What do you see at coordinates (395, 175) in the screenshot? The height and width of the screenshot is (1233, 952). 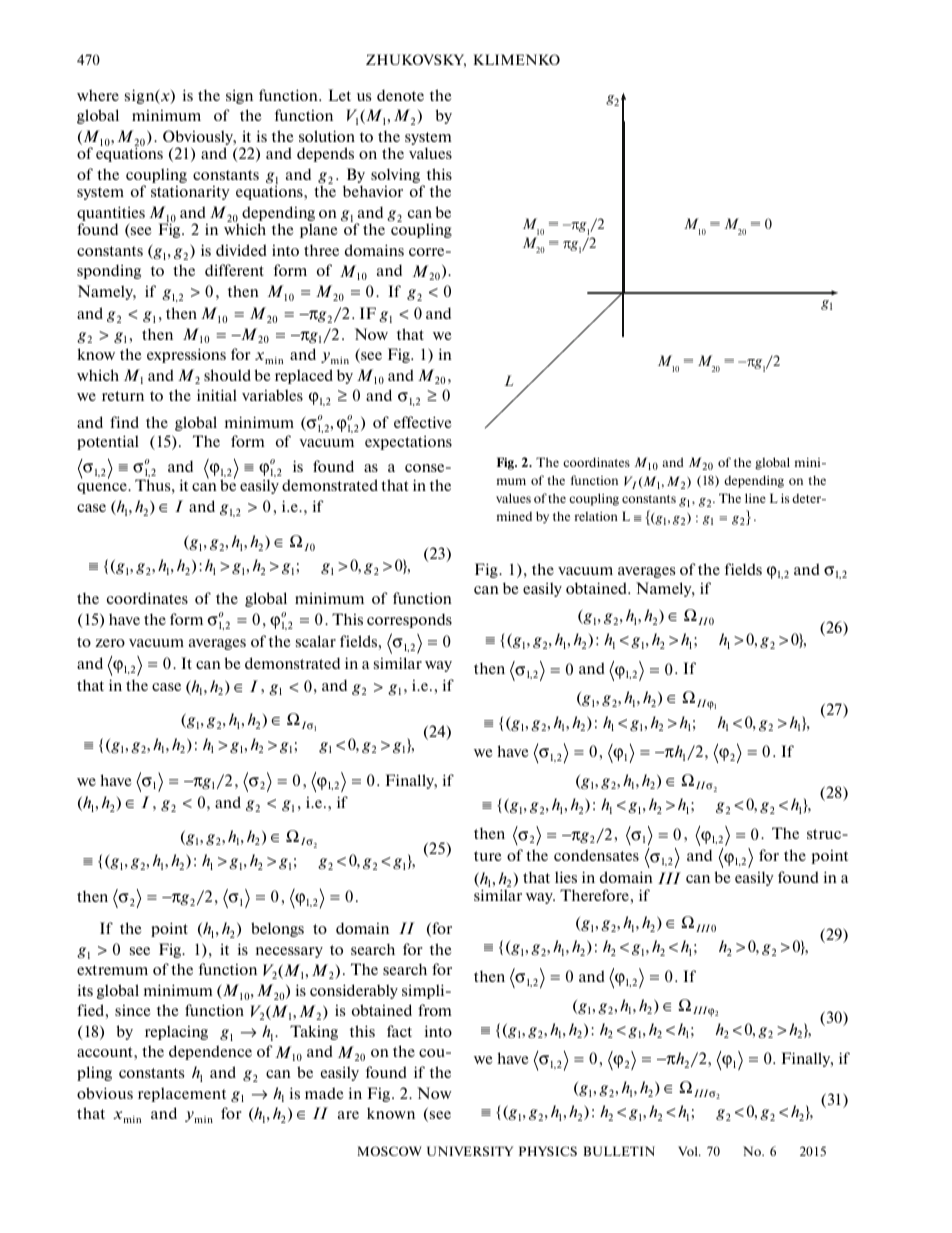 I see `solving` at bounding box center [395, 175].
